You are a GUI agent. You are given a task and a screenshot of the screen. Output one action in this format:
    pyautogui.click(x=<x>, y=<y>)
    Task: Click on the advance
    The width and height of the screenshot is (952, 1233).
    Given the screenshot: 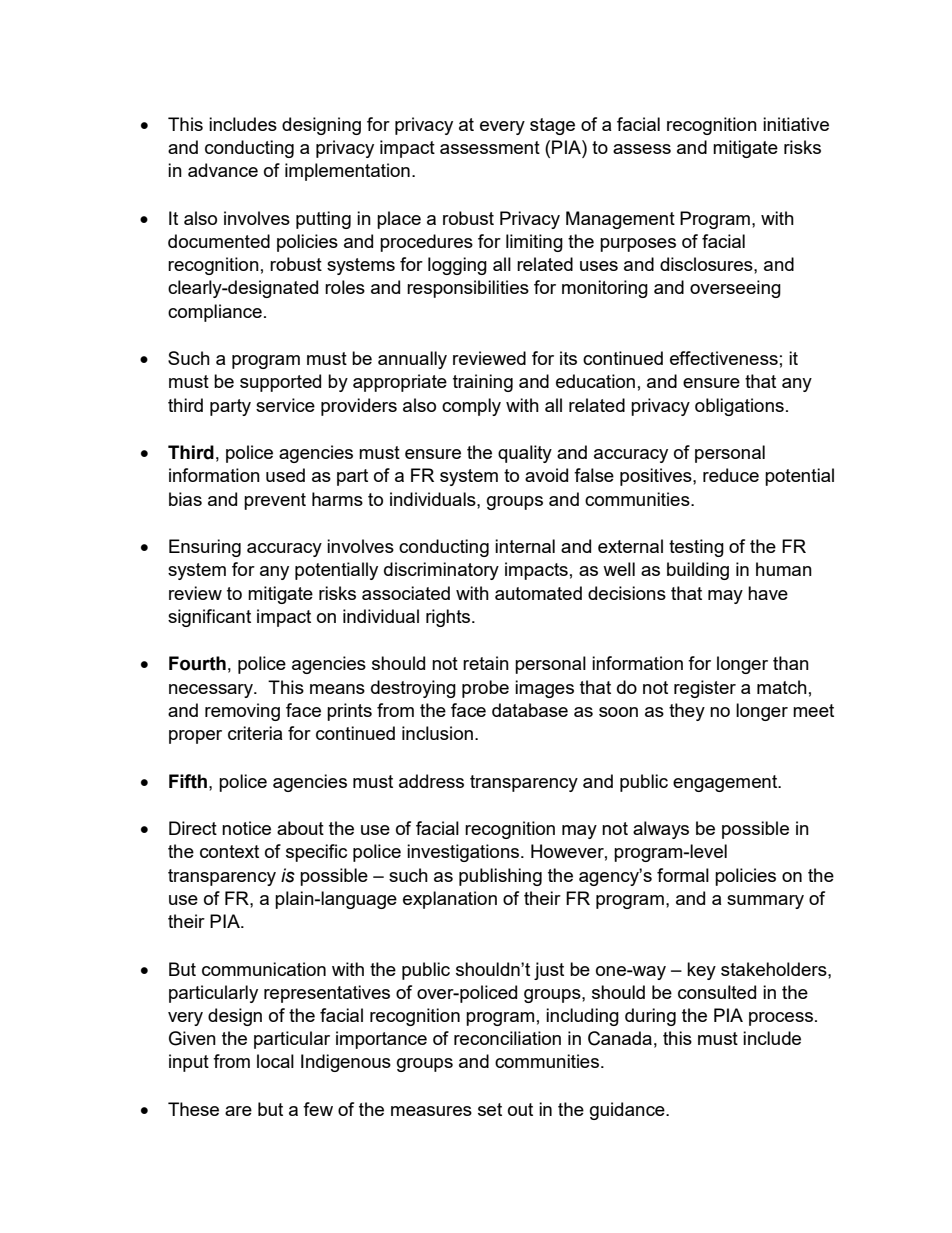 What is the action you would take?
    pyautogui.click(x=223, y=170)
